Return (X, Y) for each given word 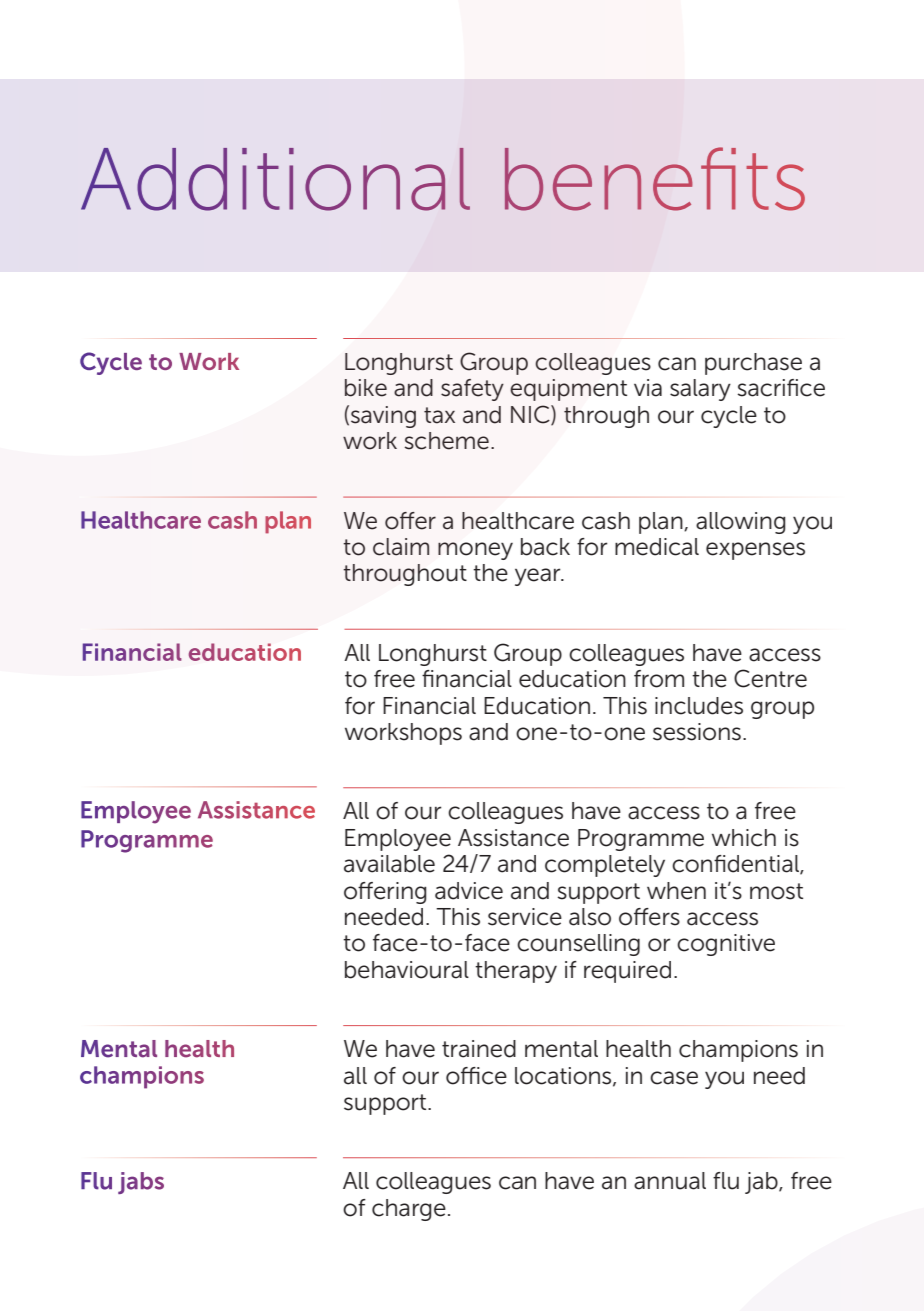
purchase (753, 364)
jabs (141, 1183)
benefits (655, 179)
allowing (741, 523)
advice (469, 891)
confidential (736, 865)
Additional (275, 179)
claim (401, 547)
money (475, 551)
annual (670, 1181)
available (389, 864)
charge (409, 1210)
